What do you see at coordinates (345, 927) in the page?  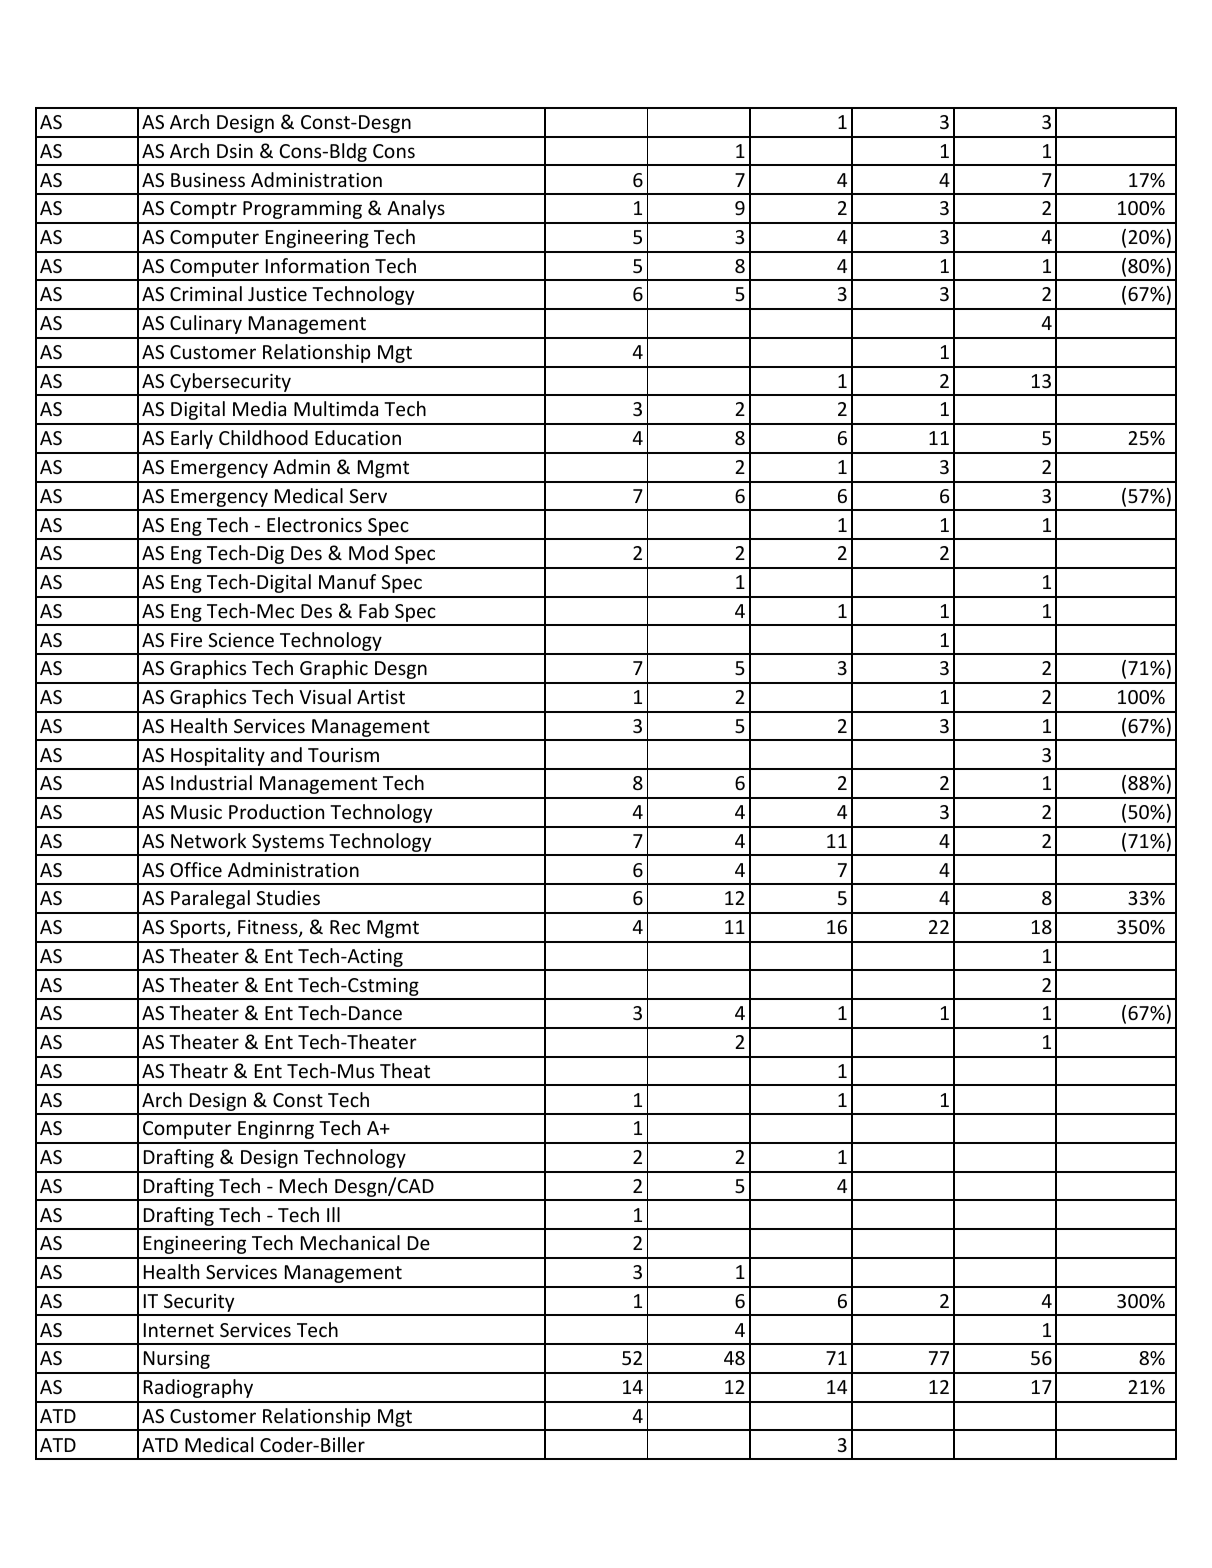 I see `Rec` at bounding box center [345, 927].
